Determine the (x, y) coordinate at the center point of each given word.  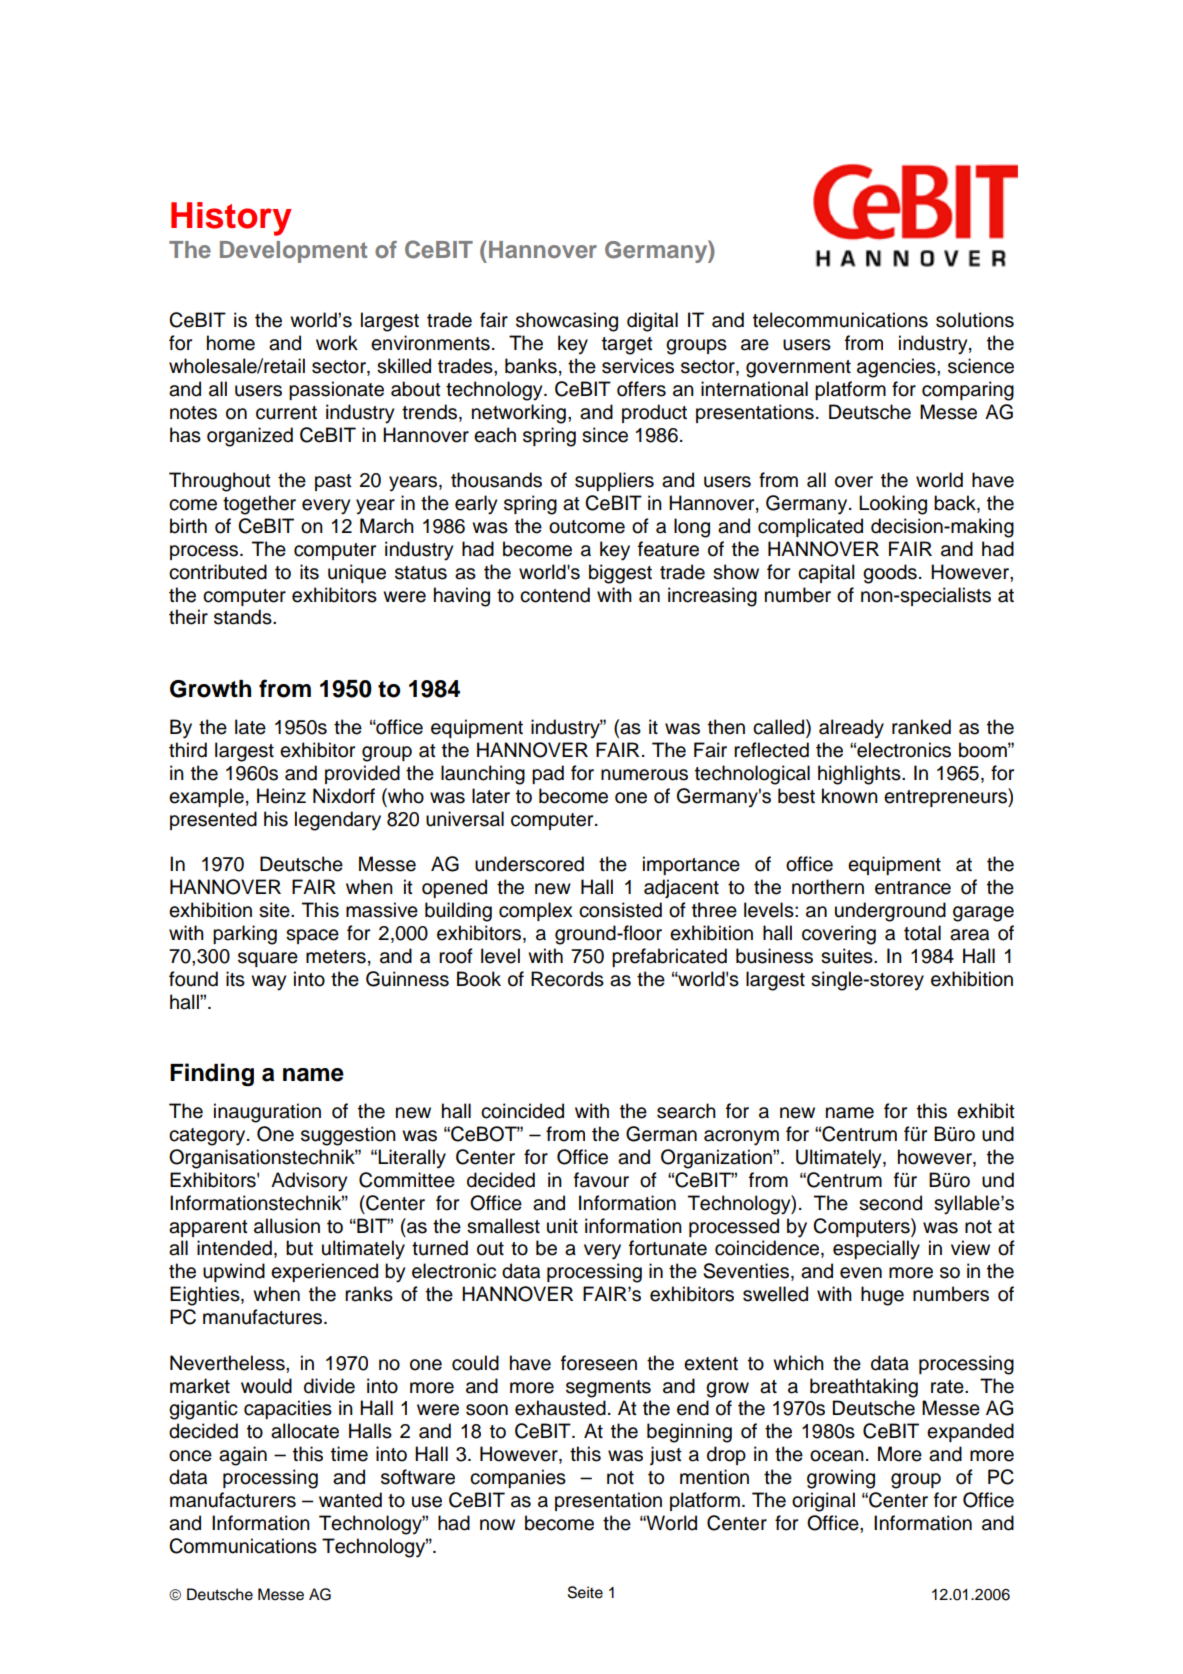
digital (652, 322)
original (823, 1502)
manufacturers (233, 1500)
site (275, 910)
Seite (585, 1592)
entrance (913, 888)
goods (890, 574)
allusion (287, 1226)
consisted (620, 910)
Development (293, 252)
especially (876, 1250)
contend (555, 595)
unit (562, 1226)
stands (244, 617)
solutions (975, 320)
